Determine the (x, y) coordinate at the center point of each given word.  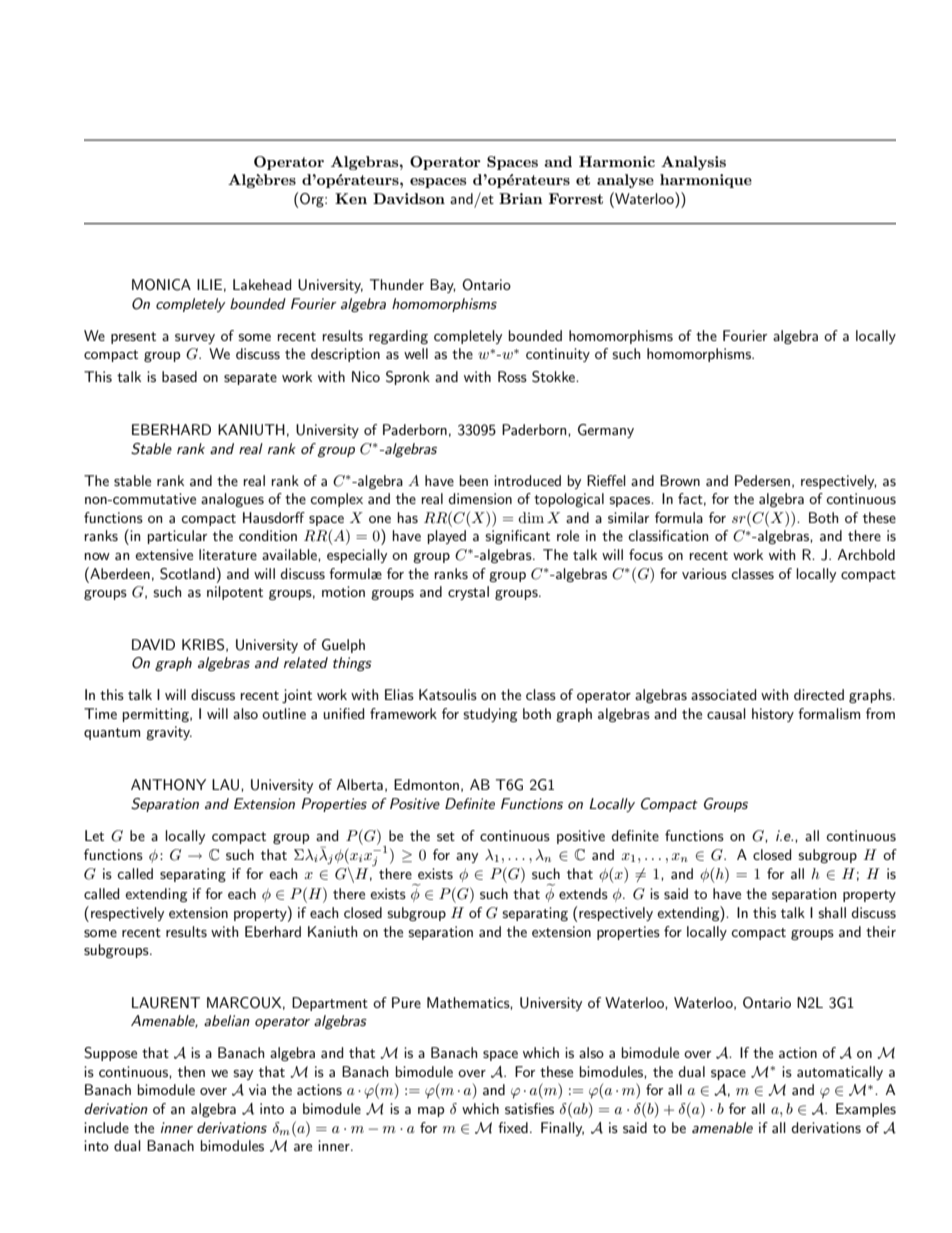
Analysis (693, 163)
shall (832, 912)
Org (312, 200)
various (704, 573)
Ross (512, 376)
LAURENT (166, 1003)
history (773, 715)
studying (490, 715)
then (191, 1071)
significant (517, 537)
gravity (169, 733)
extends (583, 893)
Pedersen (762, 480)
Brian (521, 198)
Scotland (187, 574)
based (179, 376)
